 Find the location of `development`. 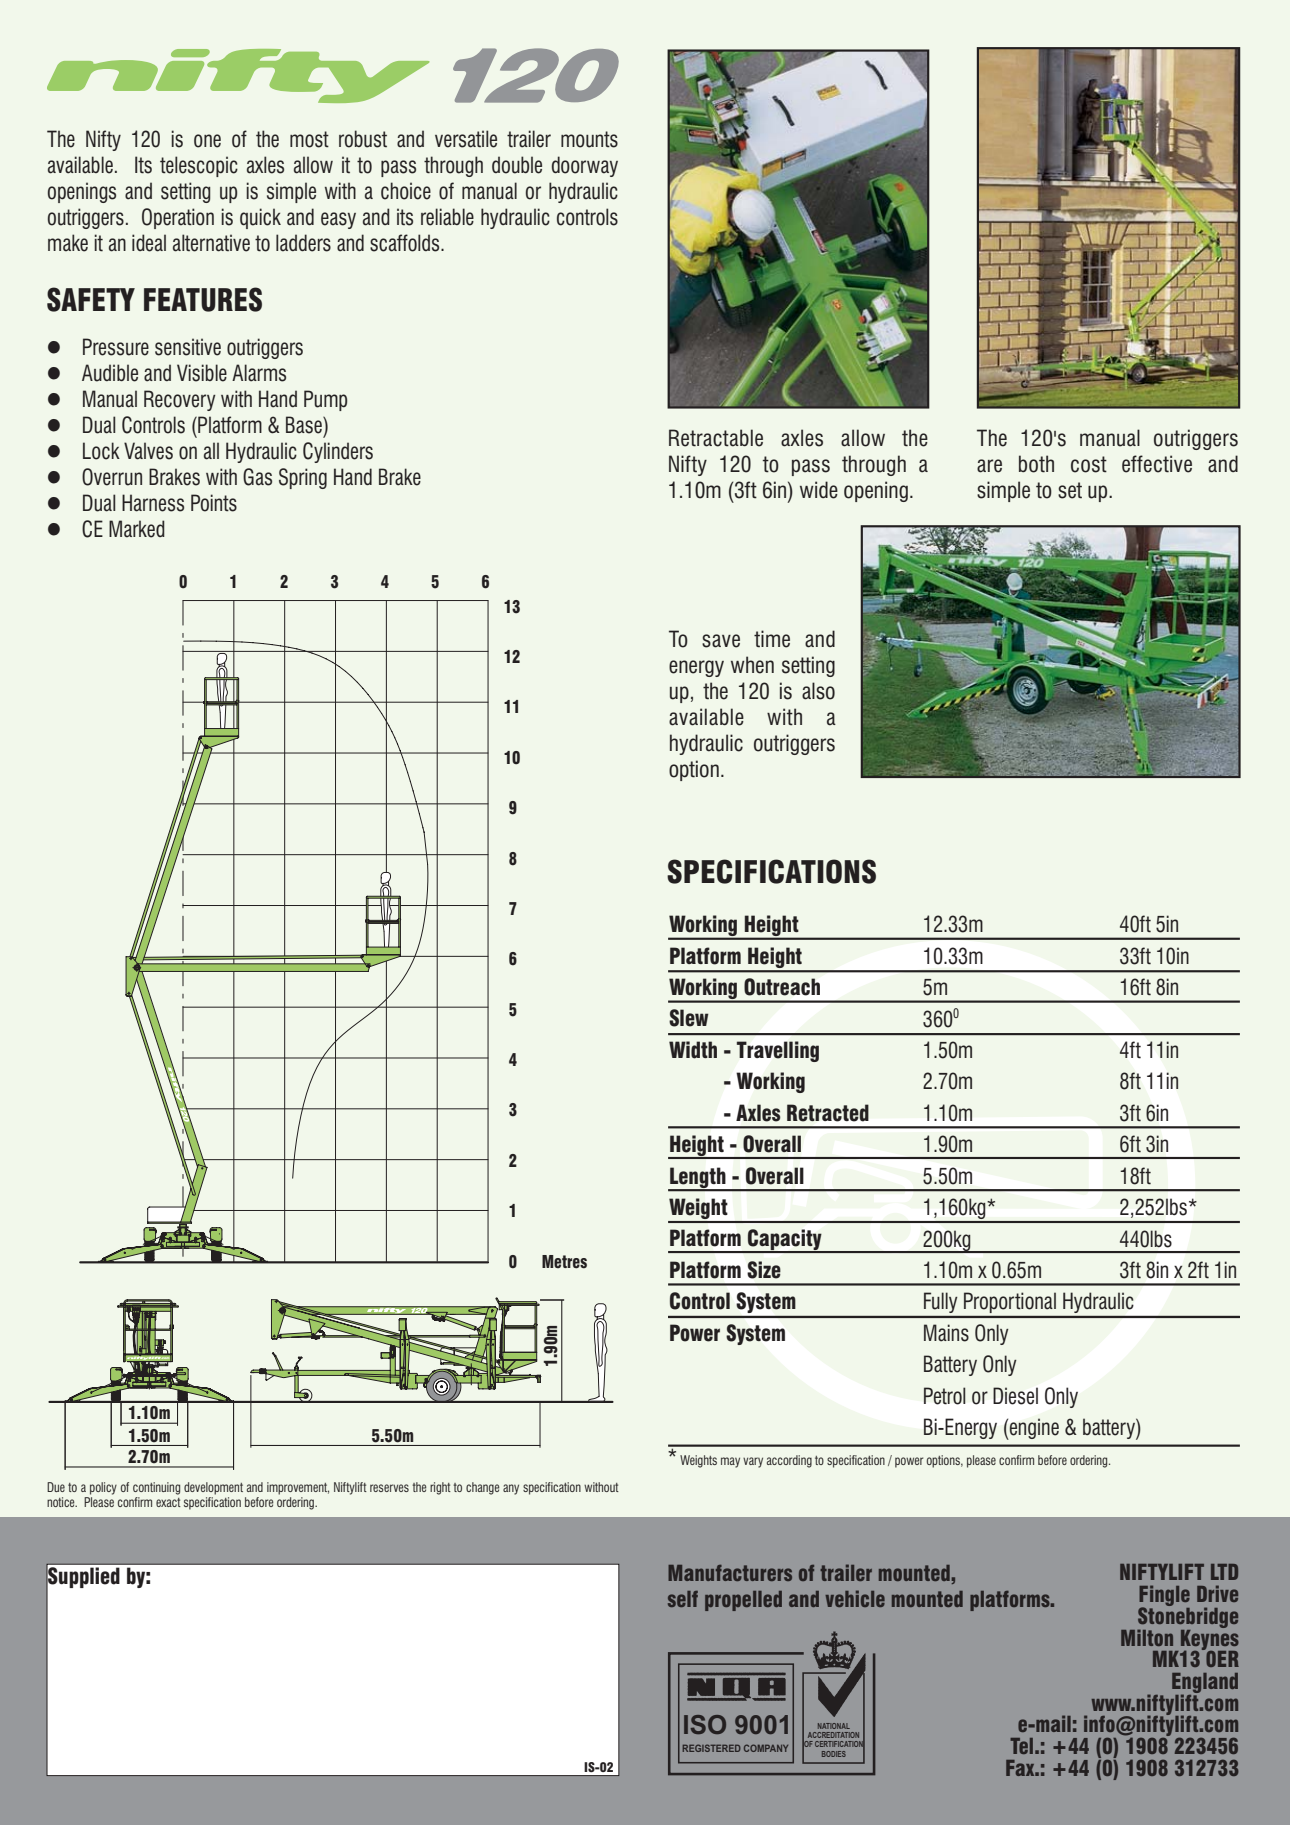

development is located at coordinates (213, 1488).
